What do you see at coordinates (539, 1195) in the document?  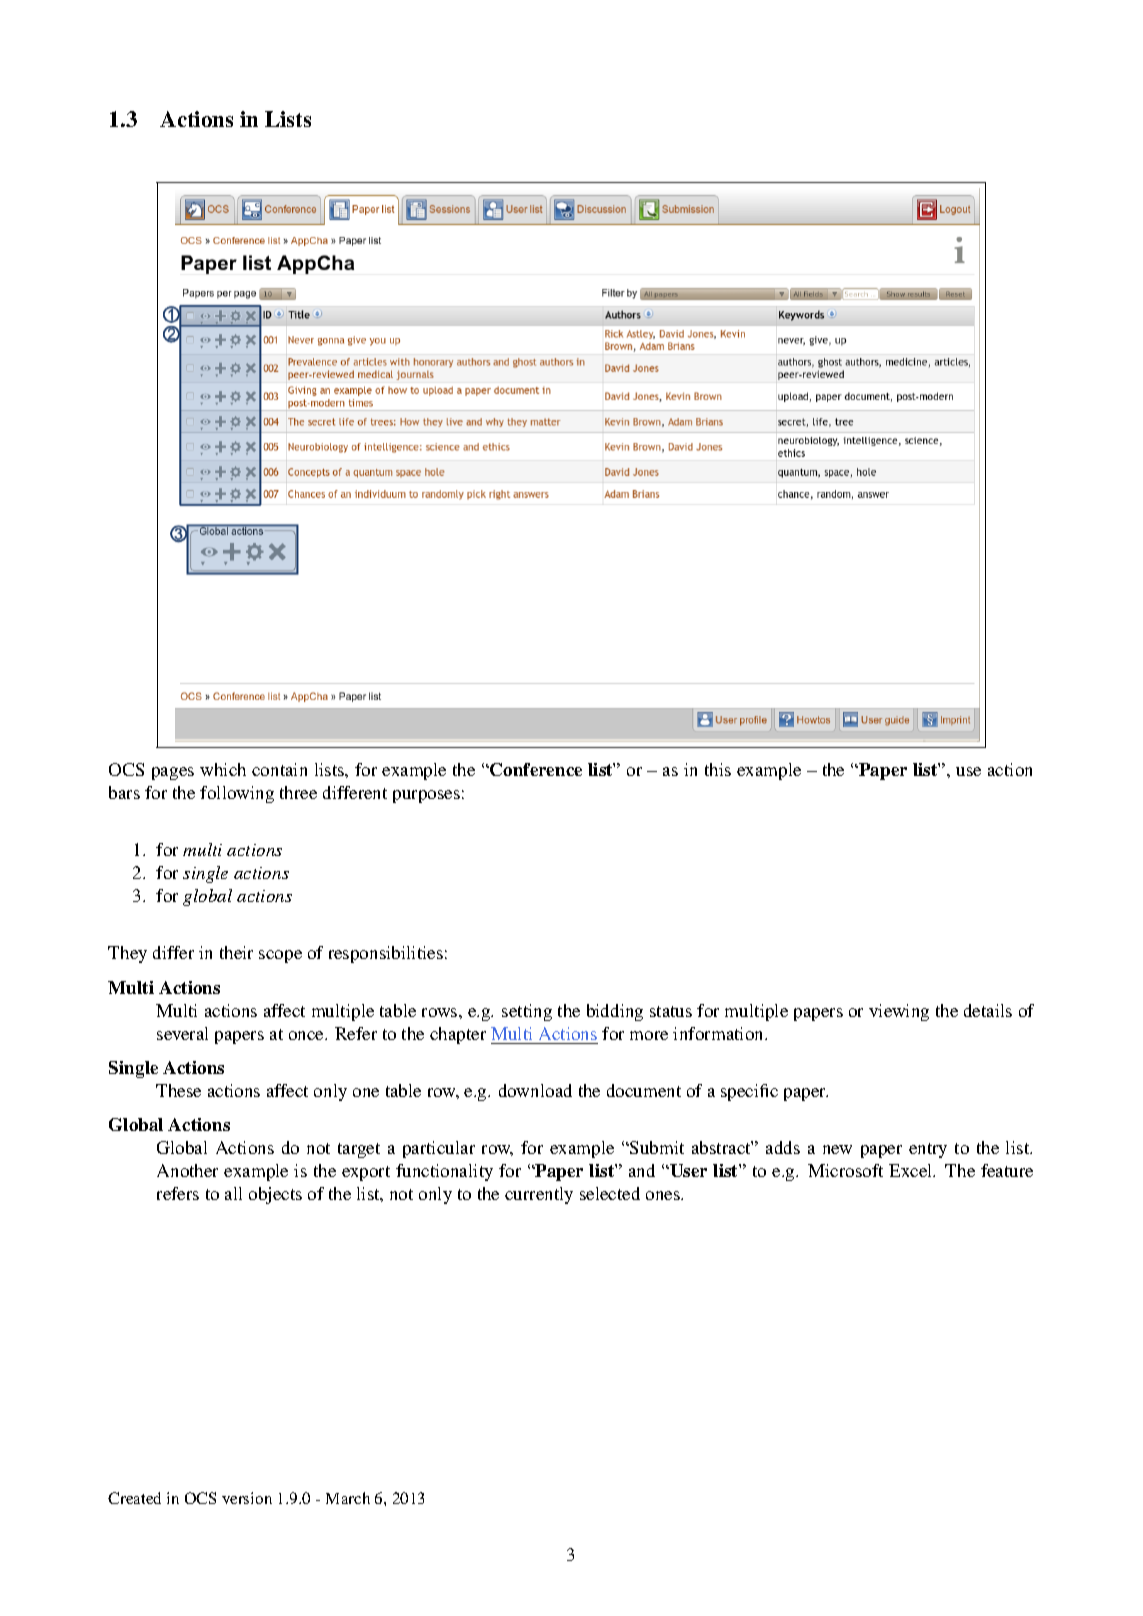 I see `currently` at bounding box center [539, 1195].
